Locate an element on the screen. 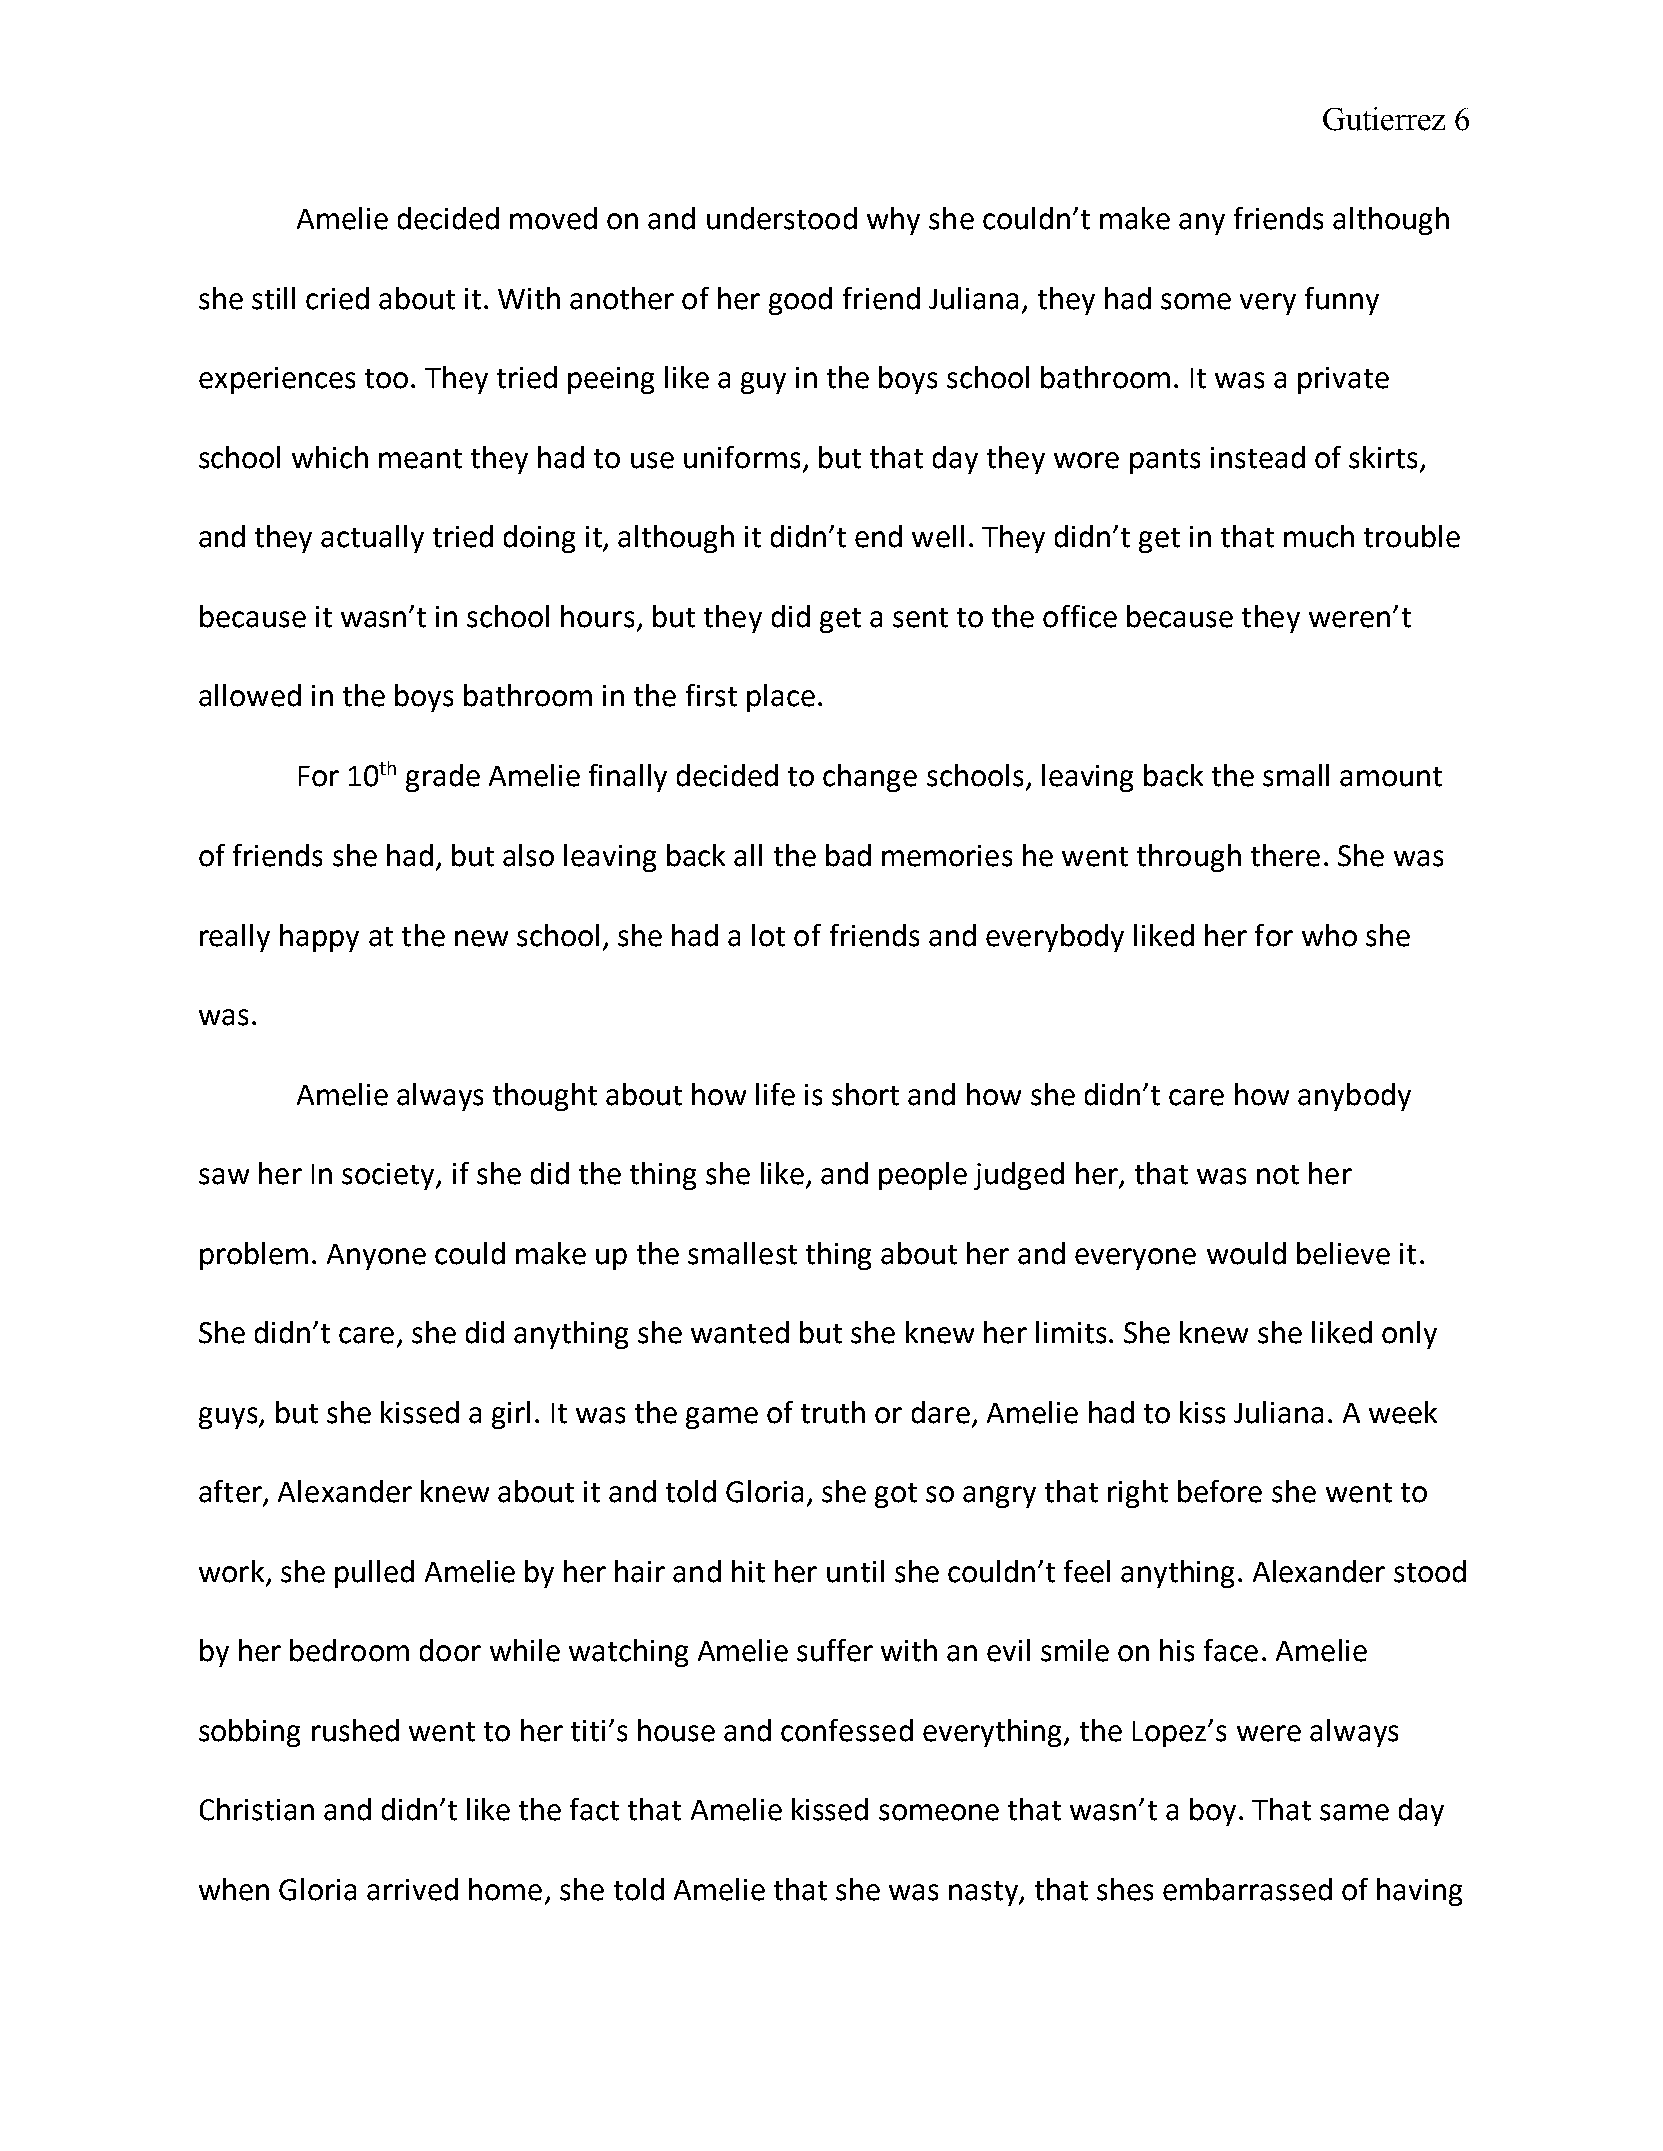 The height and width of the screenshot is (2151, 1663). place is located at coordinates (781, 698).
